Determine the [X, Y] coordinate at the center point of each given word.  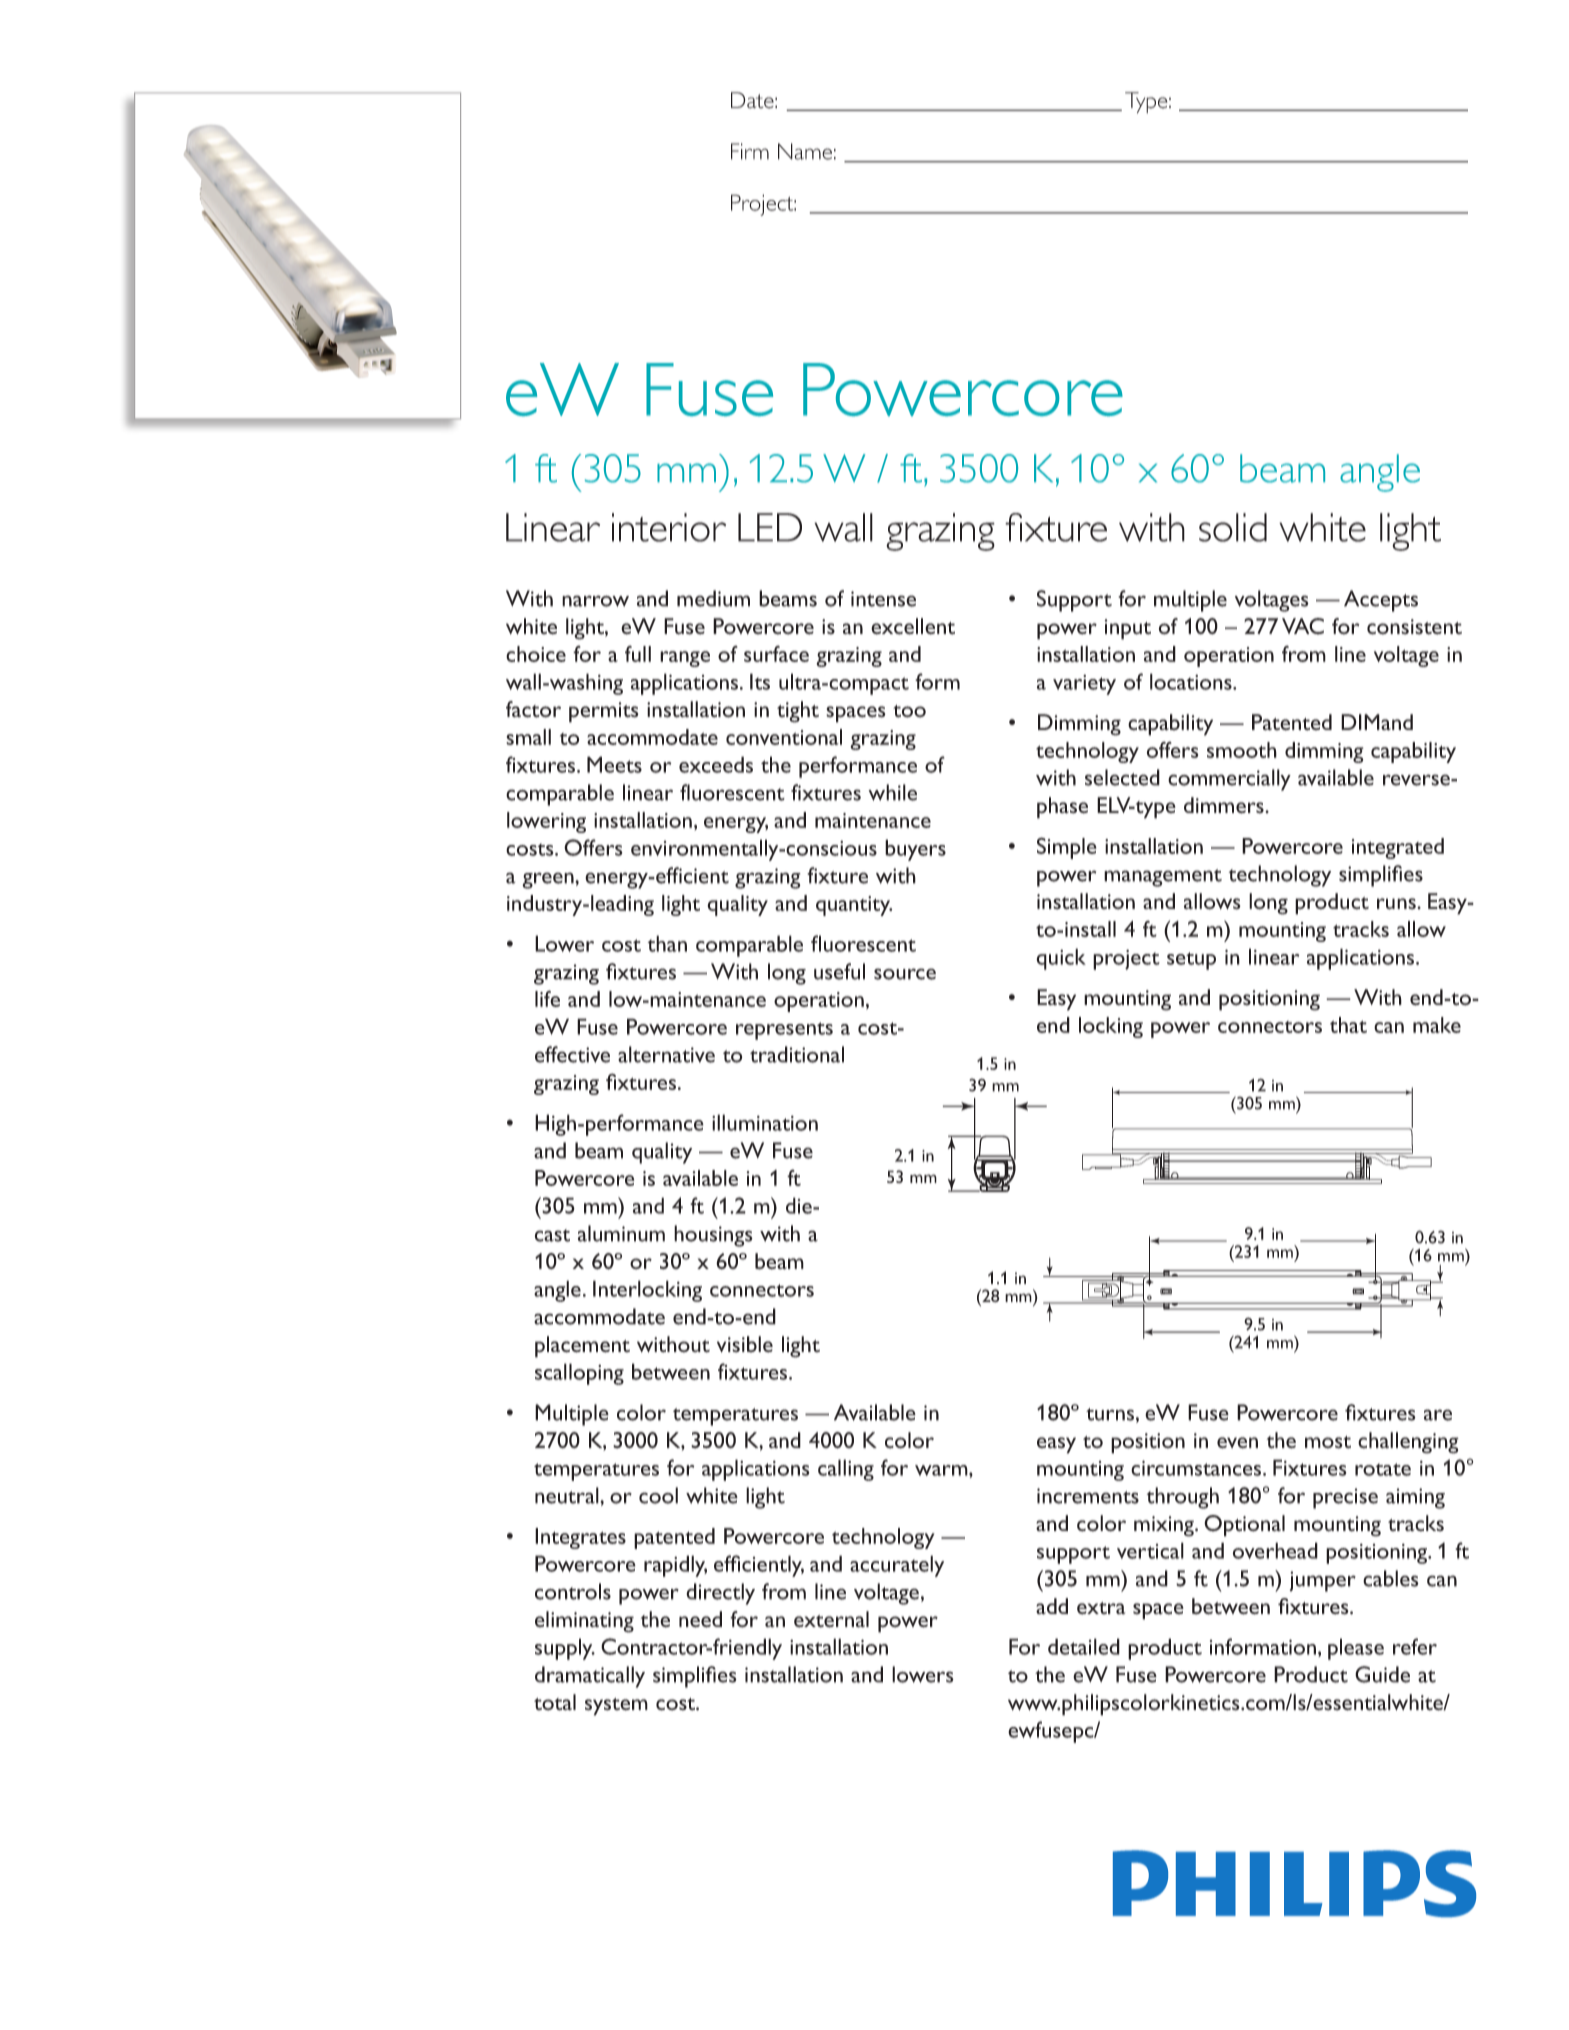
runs [1397, 904]
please [1356, 1649]
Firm [750, 151]
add [1052, 1606]
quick [1061, 959]
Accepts [1381, 601]
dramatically [590, 1677]
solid [1233, 527]
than [667, 943]
